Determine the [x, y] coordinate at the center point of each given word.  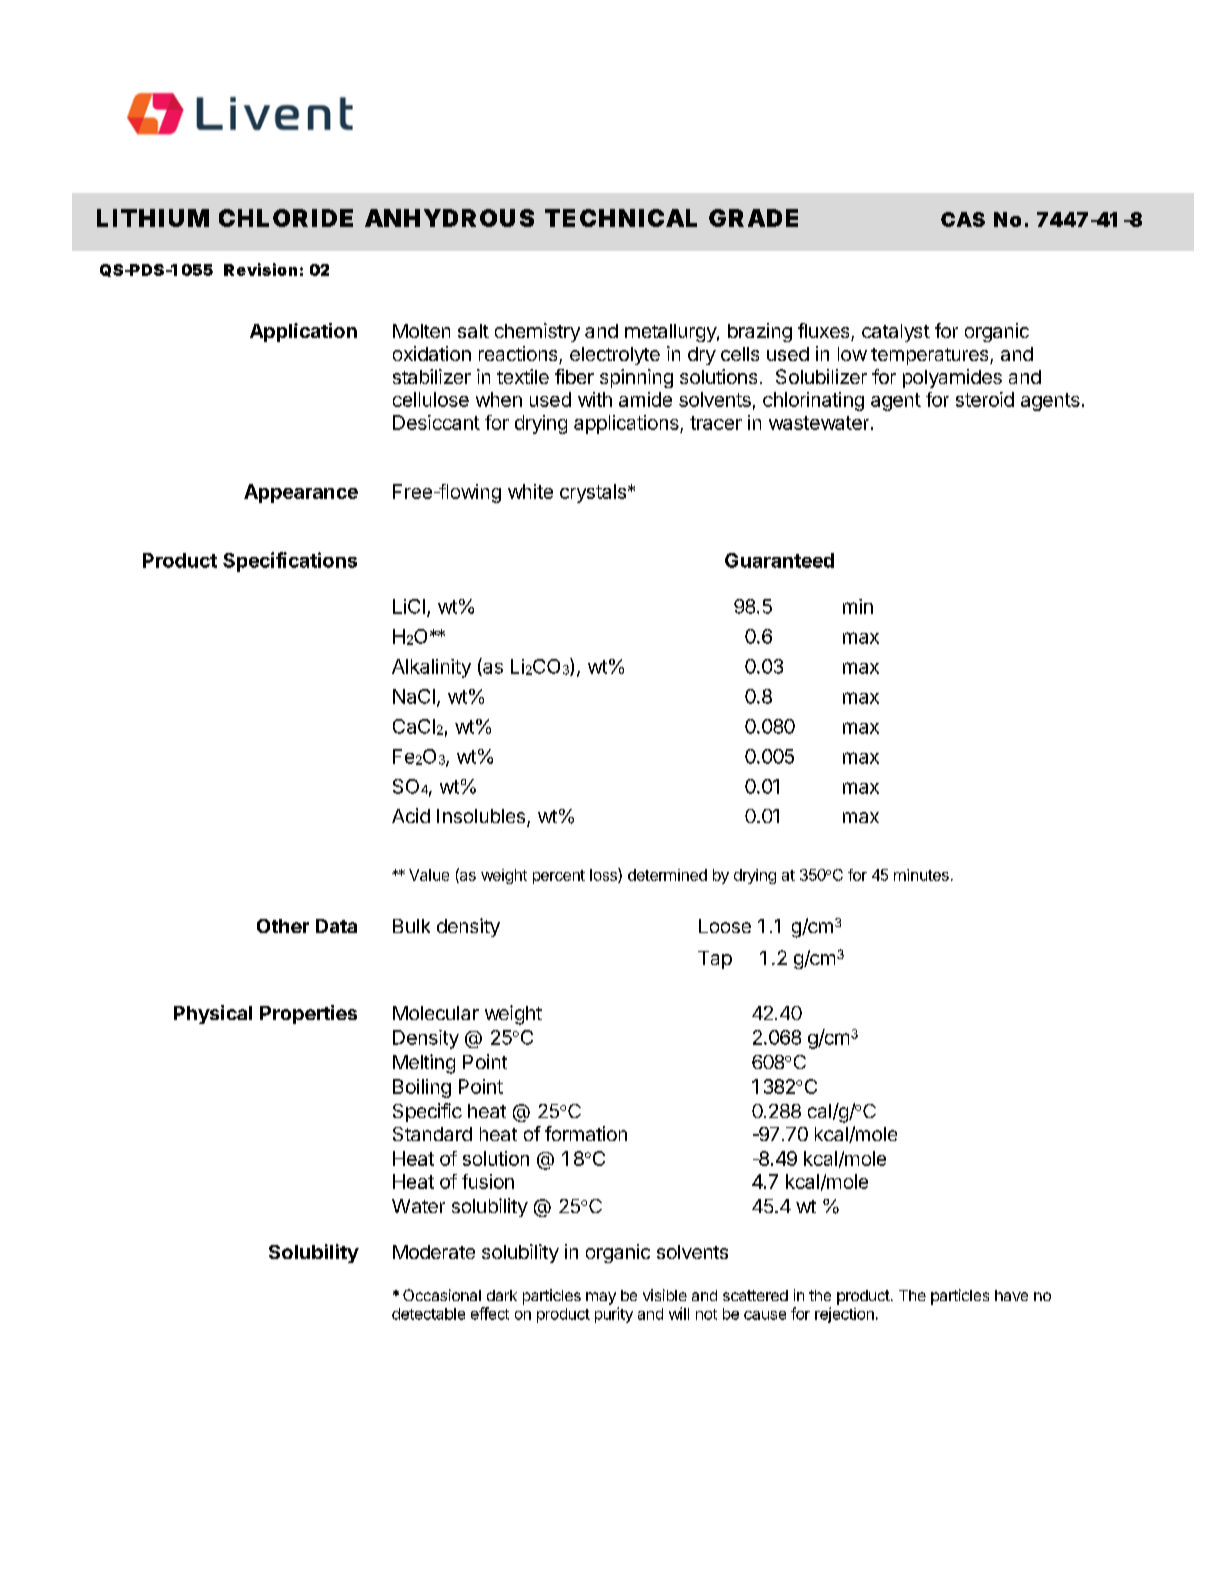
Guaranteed [779, 560]
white [530, 491]
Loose [725, 926]
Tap [715, 960]
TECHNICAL [621, 218]
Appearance [301, 493]
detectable [428, 1314]
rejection [844, 1315]
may [601, 1298]
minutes [921, 875]
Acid [411, 815]
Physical [213, 1014]
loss [604, 875]
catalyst [896, 333]
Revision [260, 269]
